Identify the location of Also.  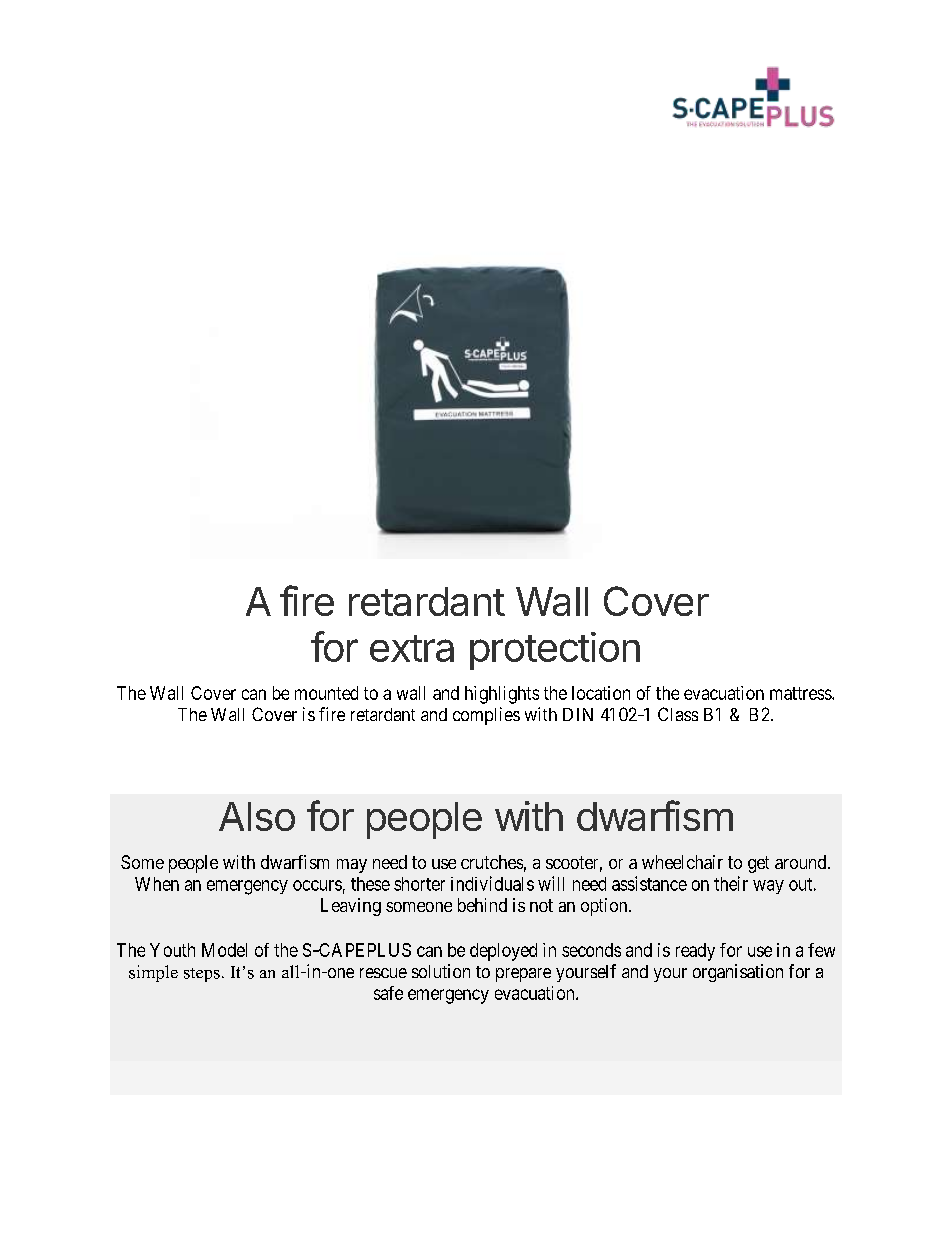
(257, 816).
